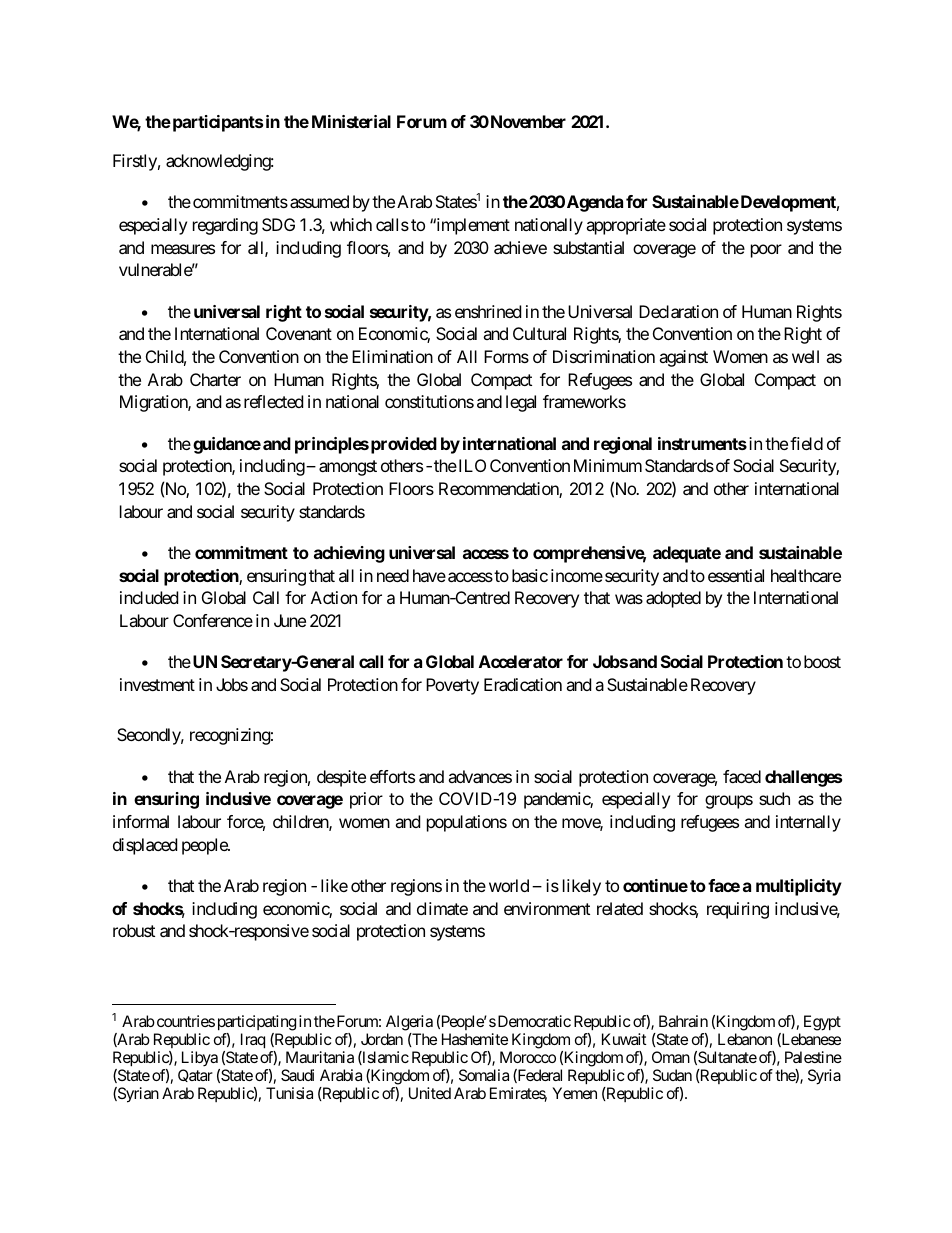 This page has width=952, height=1233. Describe the element at coordinates (766, 251) in the page. I see `poor` at that location.
